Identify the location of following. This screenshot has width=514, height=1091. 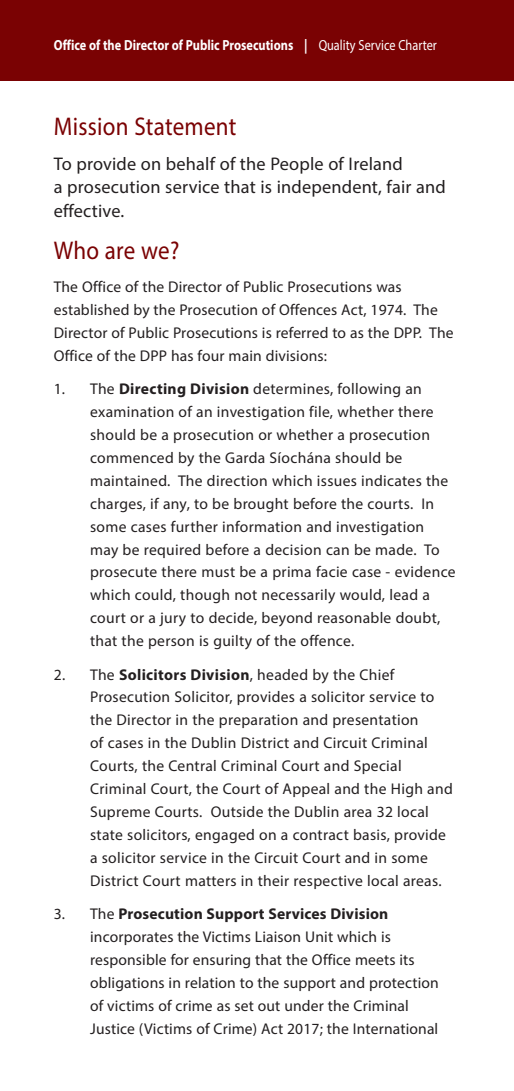
(368, 390).
